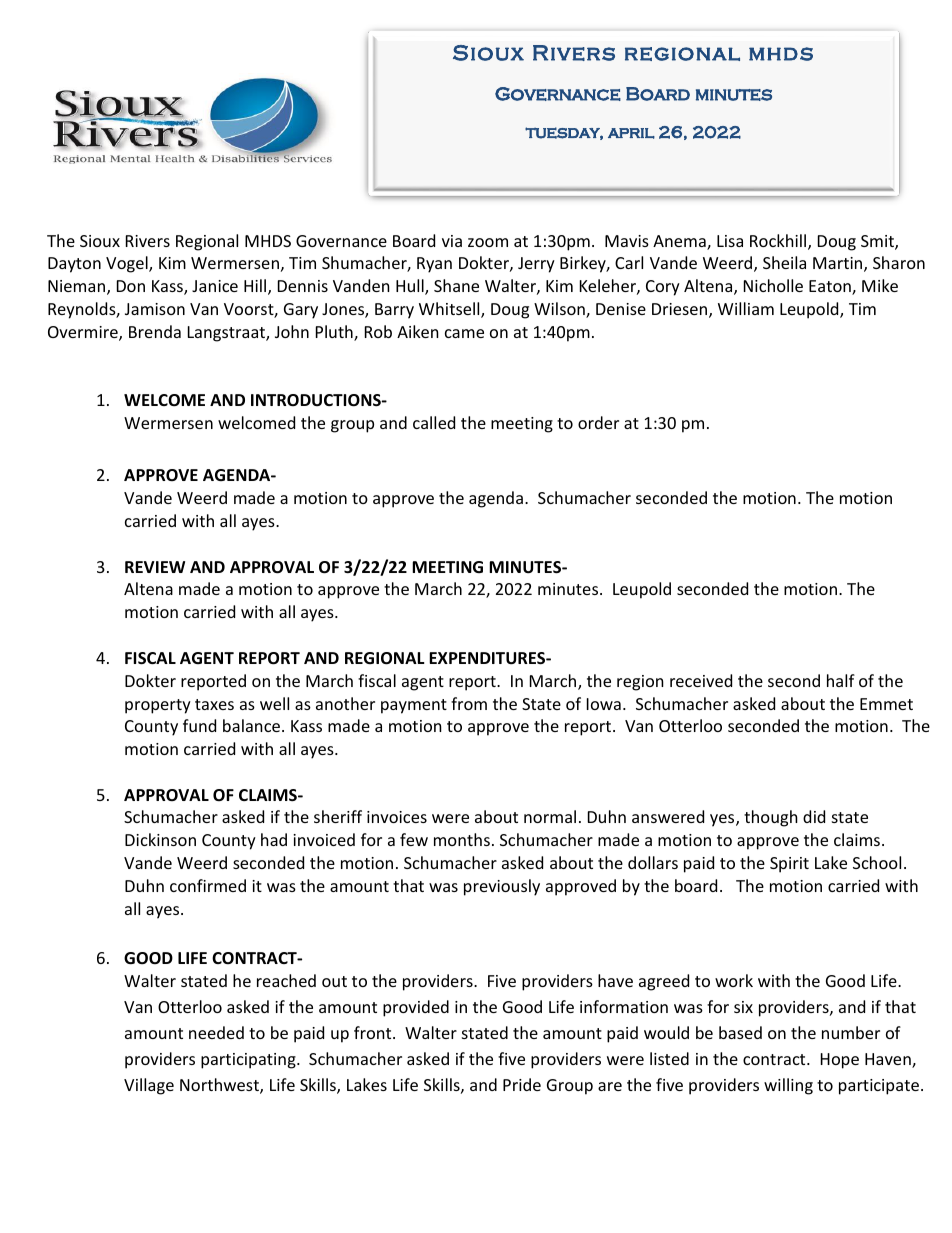  What do you see at coordinates (149, 1086) in the screenshot?
I see `Village` at bounding box center [149, 1086].
